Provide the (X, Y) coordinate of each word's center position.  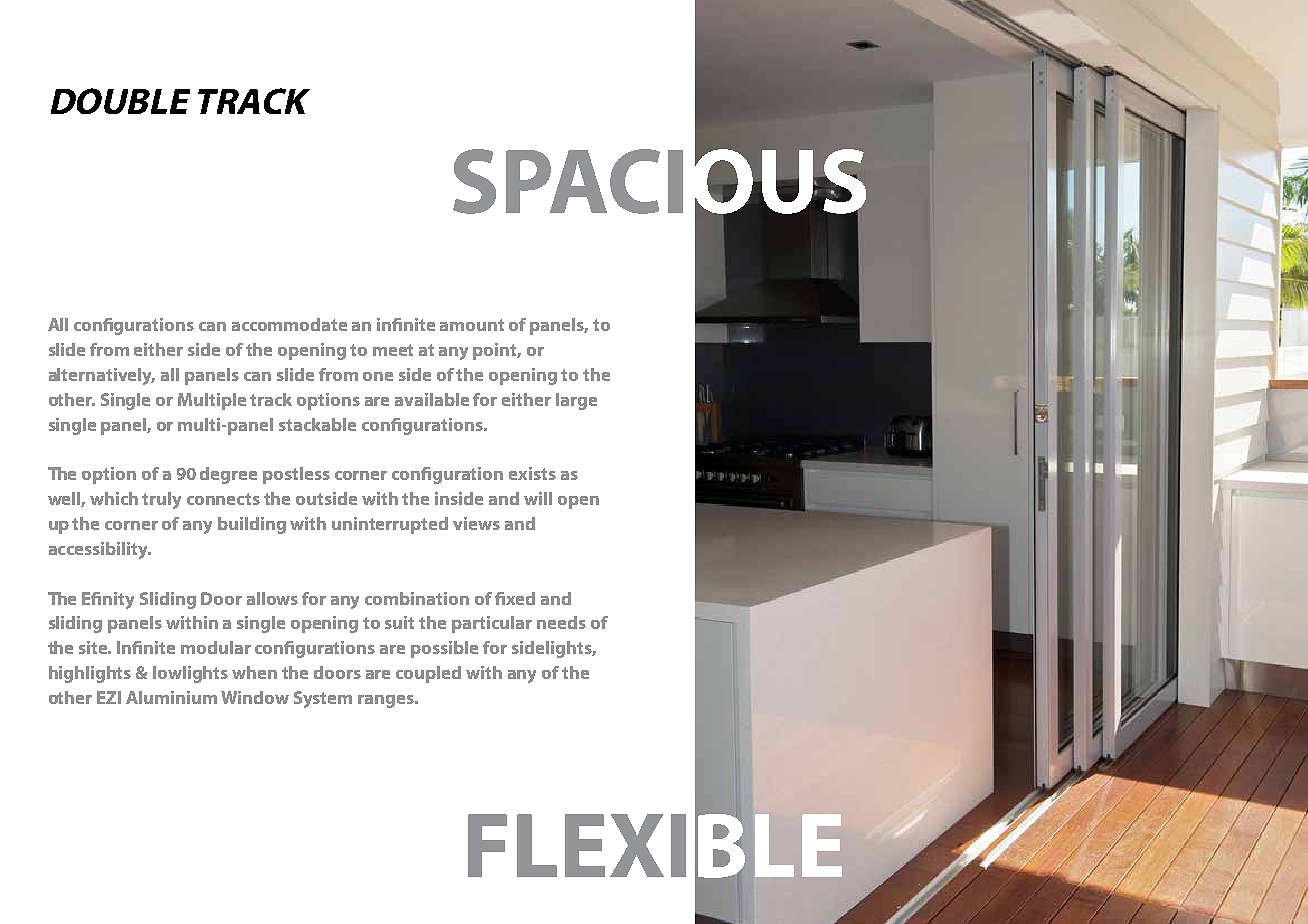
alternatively (102, 376)
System (323, 699)
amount (472, 325)
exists (532, 473)
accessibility (99, 550)
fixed (515, 598)
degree (228, 475)
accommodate (289, 324)
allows (272, 598)
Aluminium (171, 697)
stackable (317, 424)
